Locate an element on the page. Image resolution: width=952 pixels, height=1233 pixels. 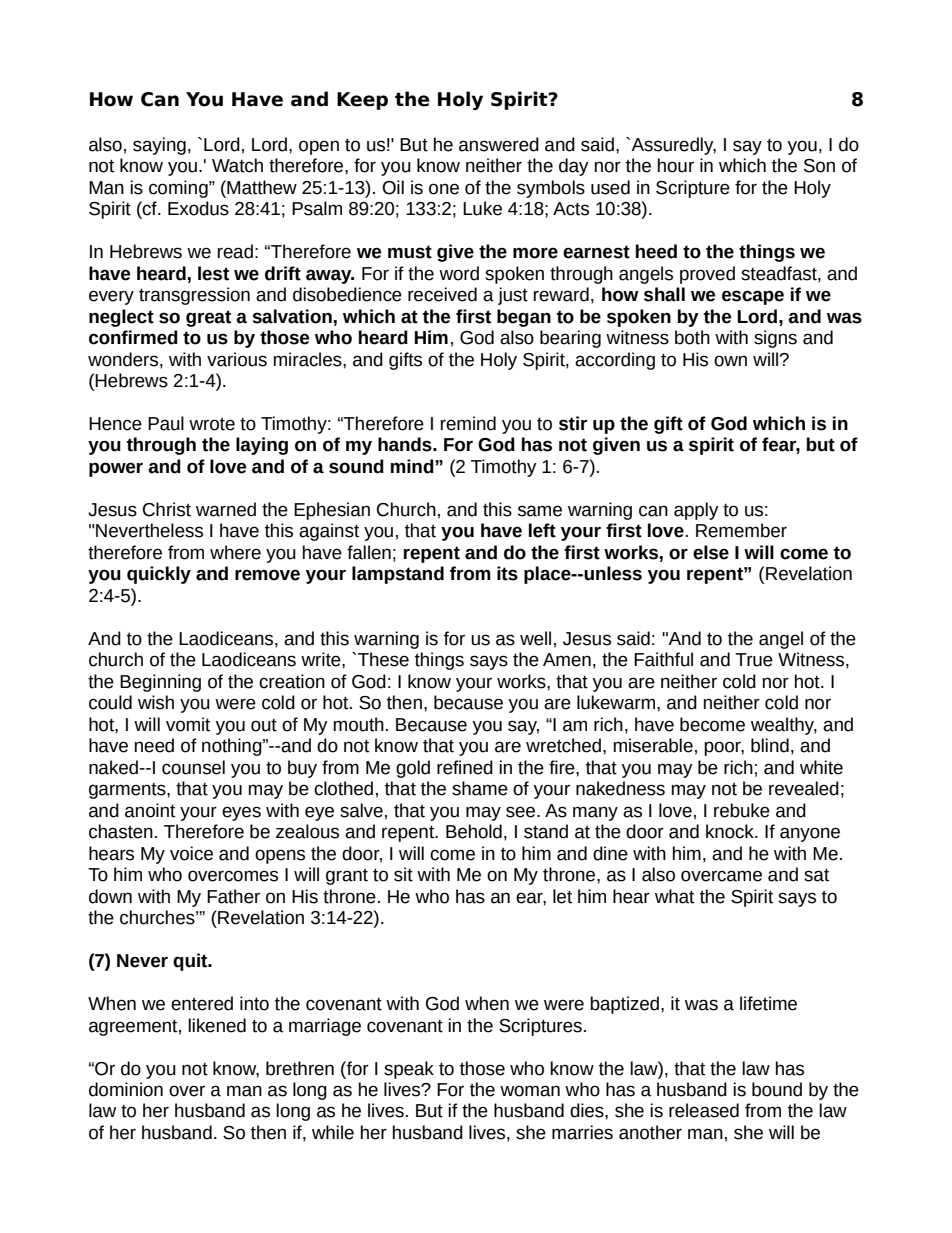
Oil is located at coordinates (393, 187).
